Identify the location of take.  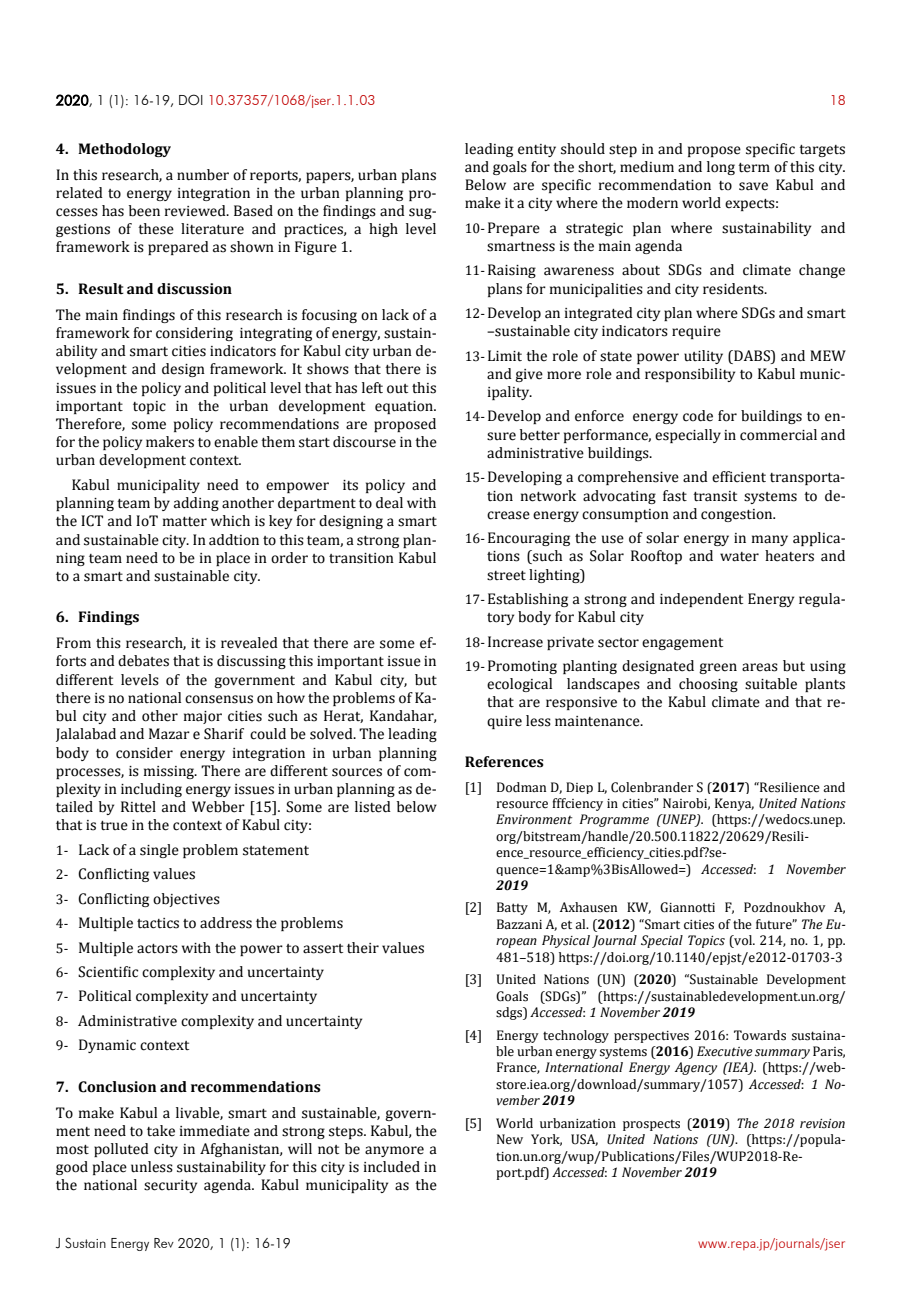
(161, 1131).
